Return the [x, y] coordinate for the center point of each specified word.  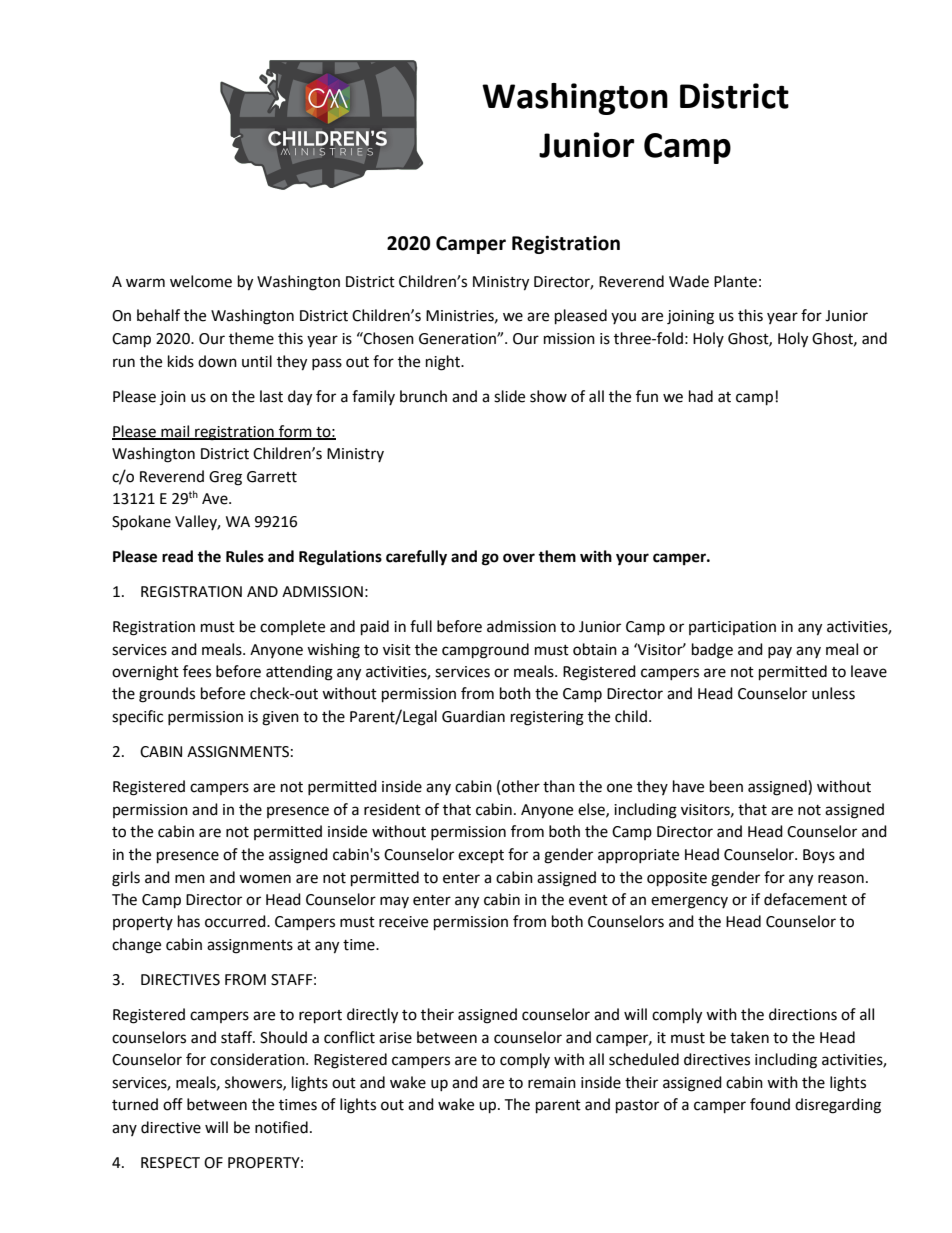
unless [833, 693]
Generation [458, 339]
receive [403, 922]
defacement [805, 899]
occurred [236, 921]
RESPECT [170, 1163]
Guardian [473, 716]
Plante [735, 281]
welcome [201, 281]
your [632, 559]
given [280, 718]
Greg [225, 478]
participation [732, 628]
